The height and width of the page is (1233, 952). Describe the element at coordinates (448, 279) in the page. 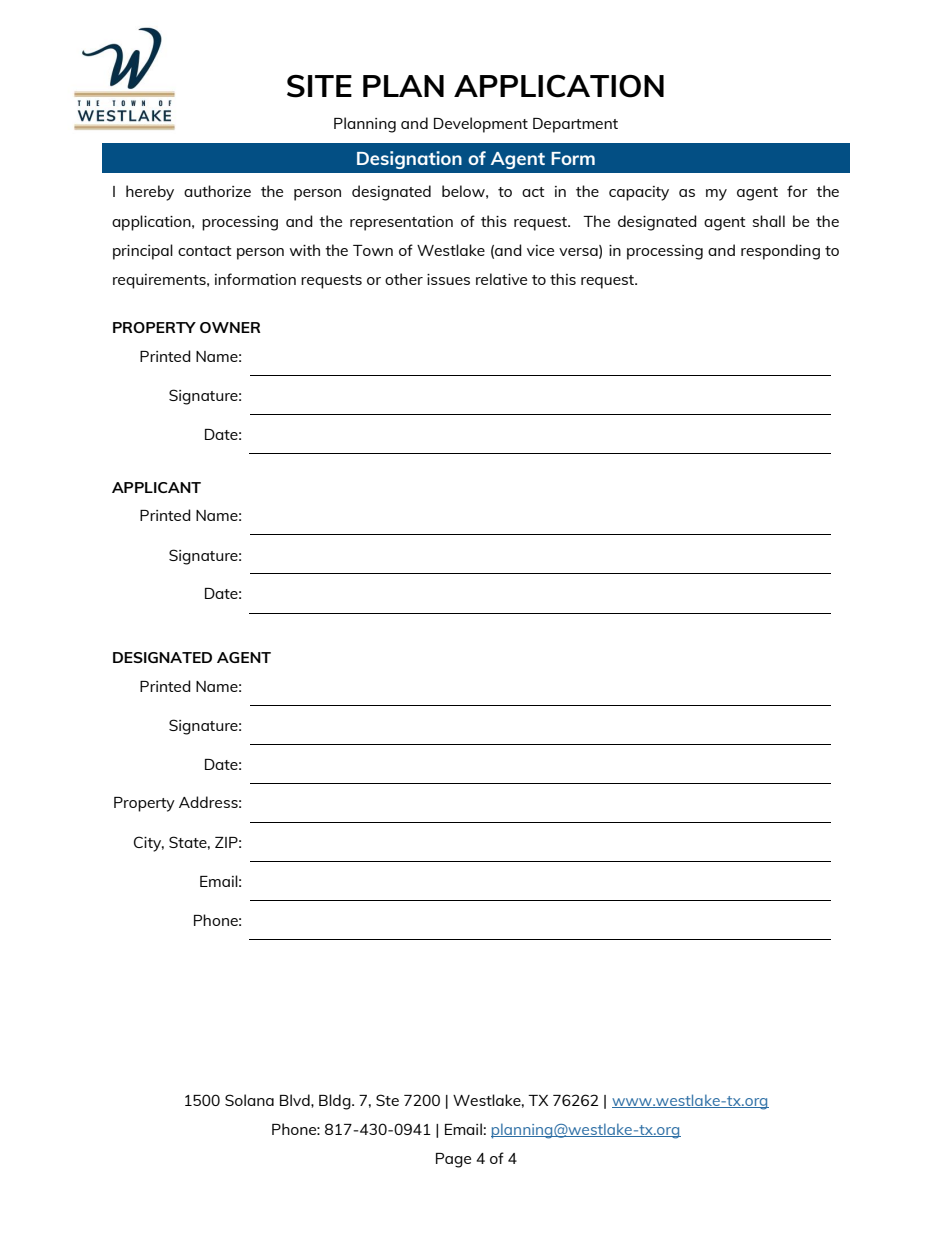

I see `issues` at that location.
